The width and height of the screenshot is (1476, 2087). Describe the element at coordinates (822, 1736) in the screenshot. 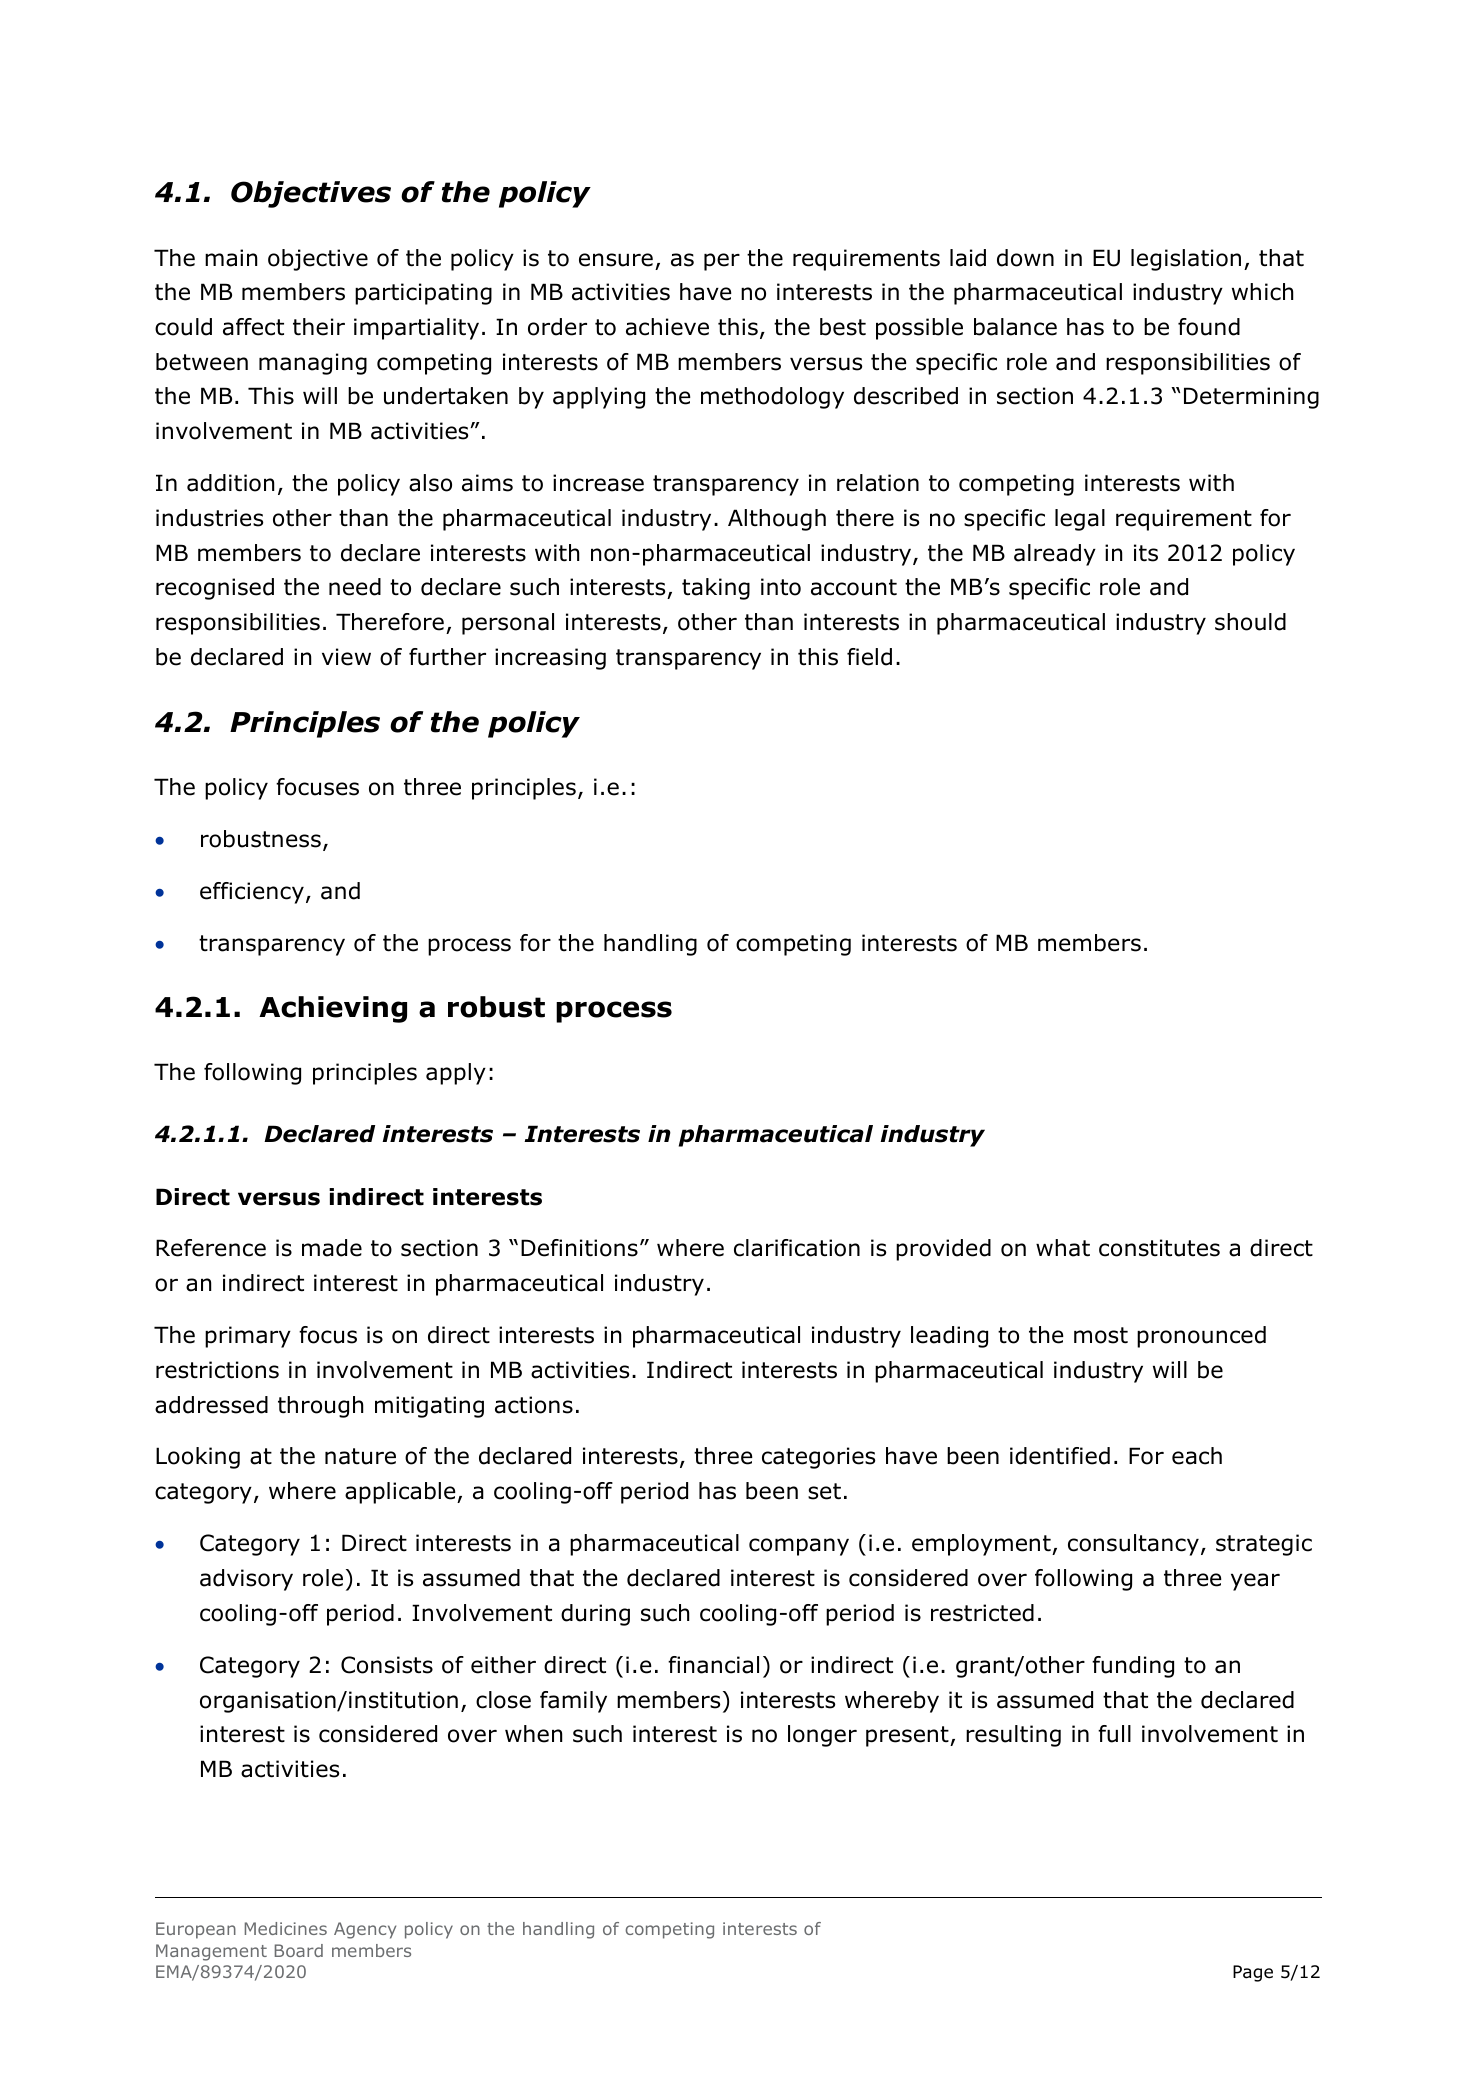

I see `longer` at that location.
